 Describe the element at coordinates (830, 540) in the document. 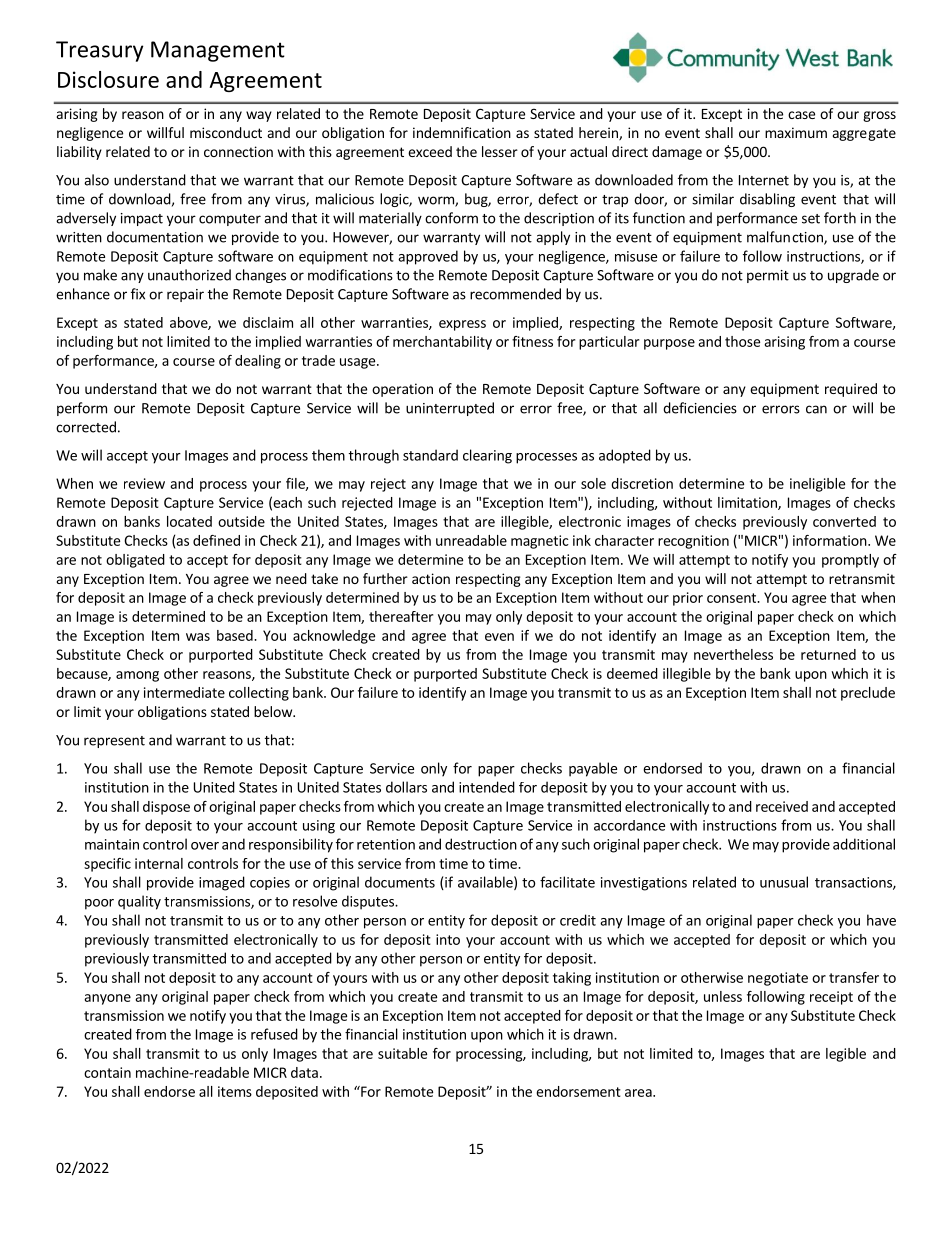

I see `information` at that location.
